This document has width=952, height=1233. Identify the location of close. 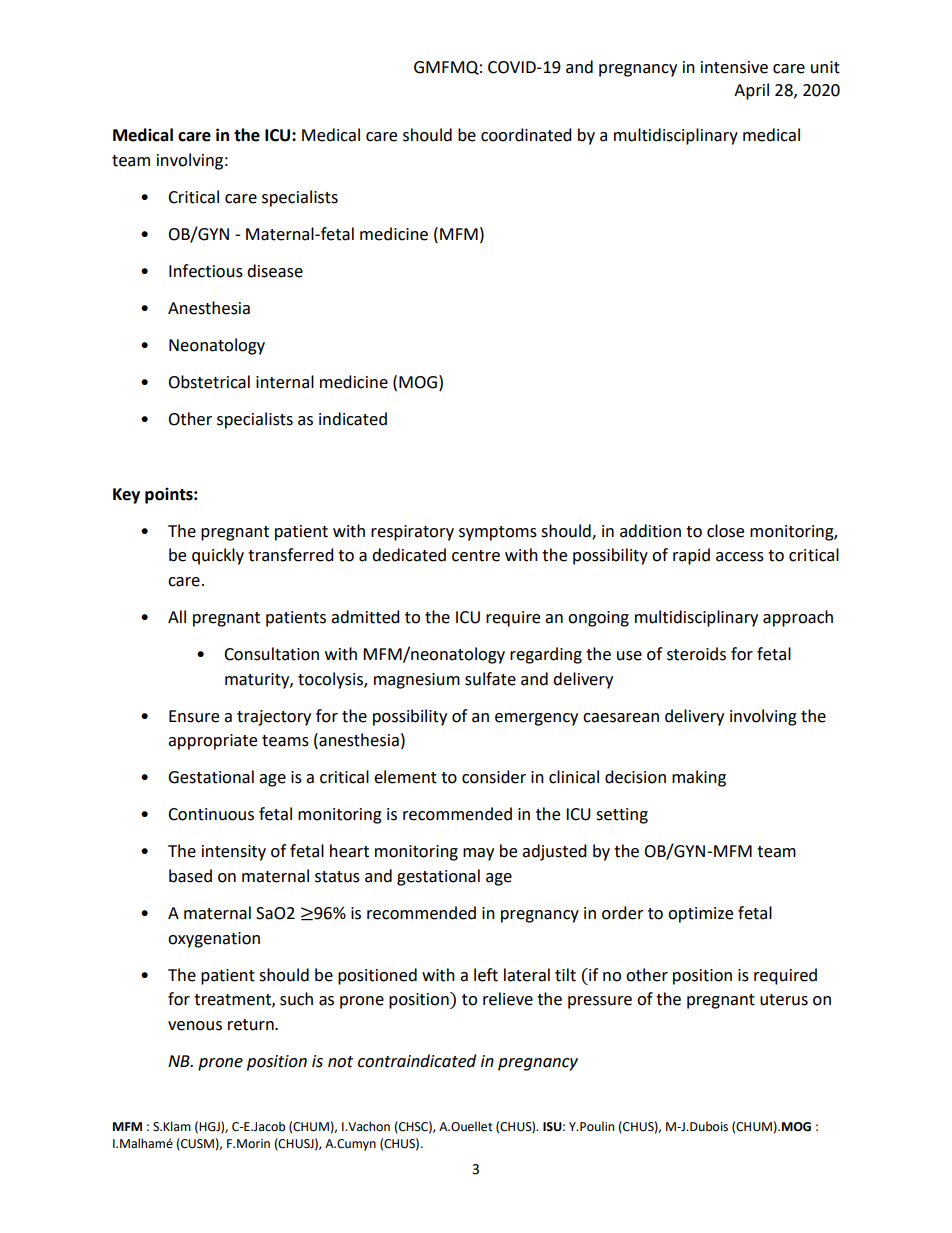
(725, 531).
